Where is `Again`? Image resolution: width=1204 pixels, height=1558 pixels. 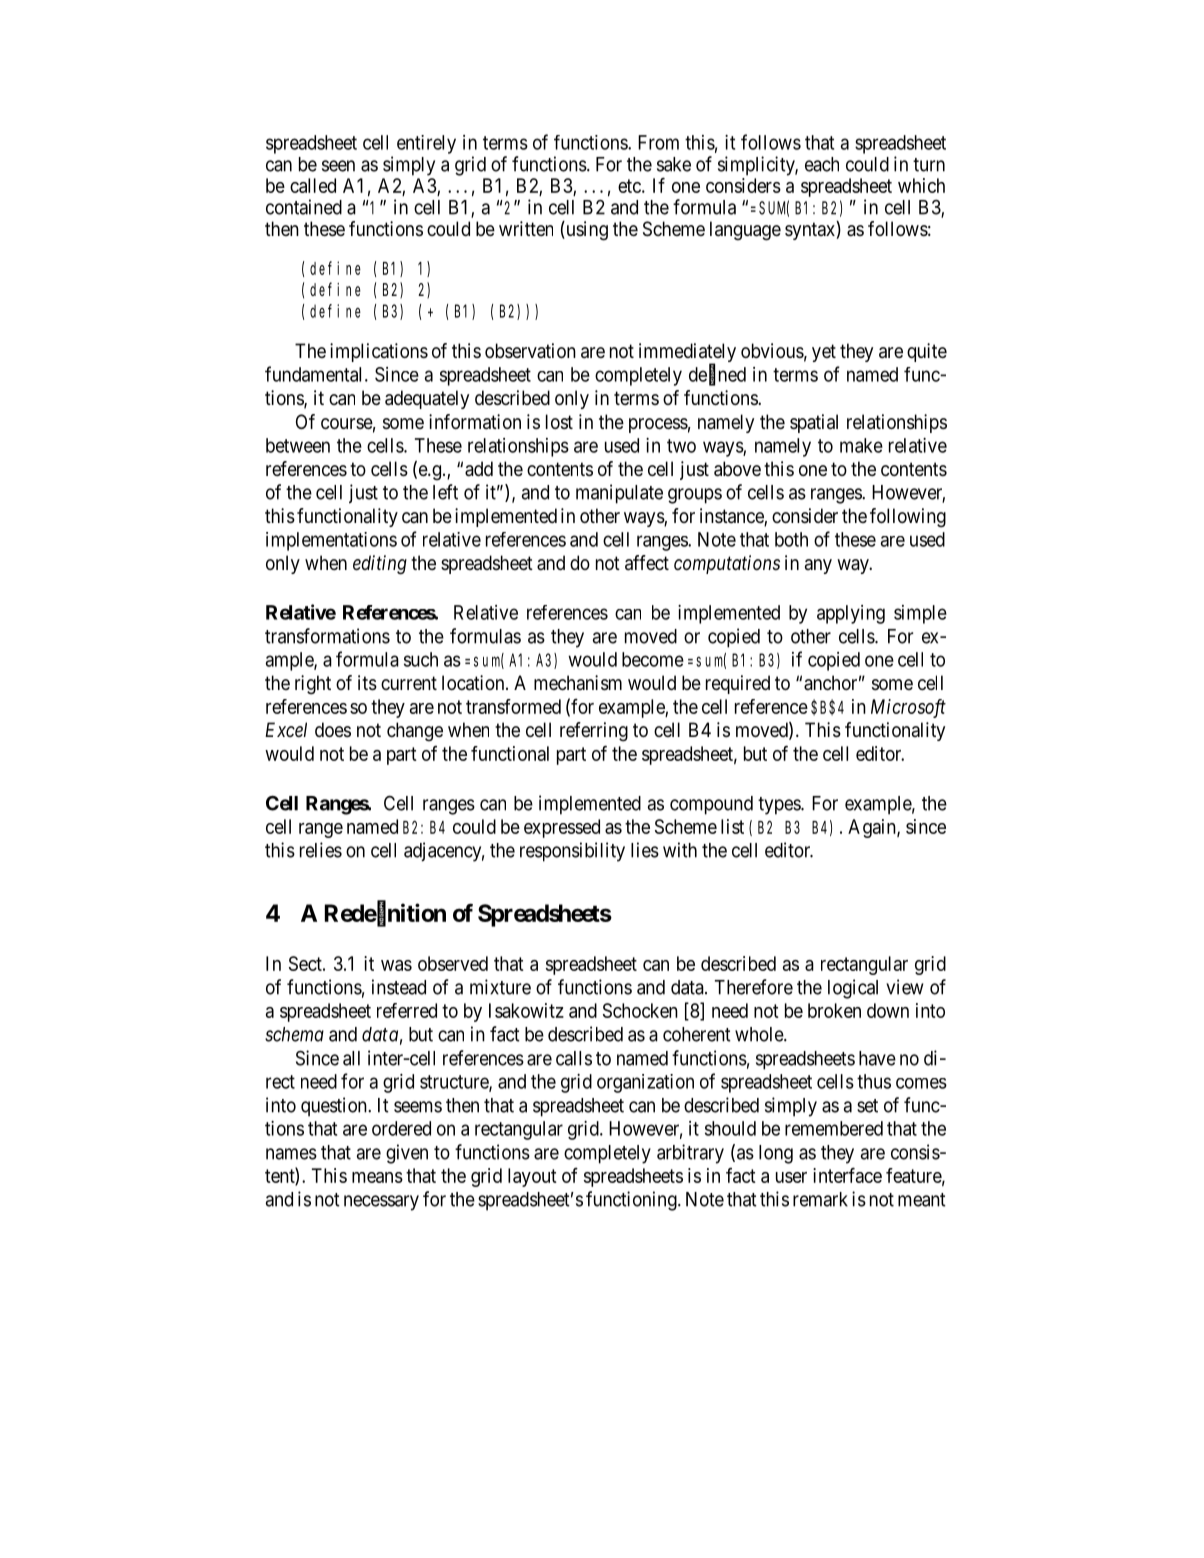 Again is located at coordinates (873, 828).
